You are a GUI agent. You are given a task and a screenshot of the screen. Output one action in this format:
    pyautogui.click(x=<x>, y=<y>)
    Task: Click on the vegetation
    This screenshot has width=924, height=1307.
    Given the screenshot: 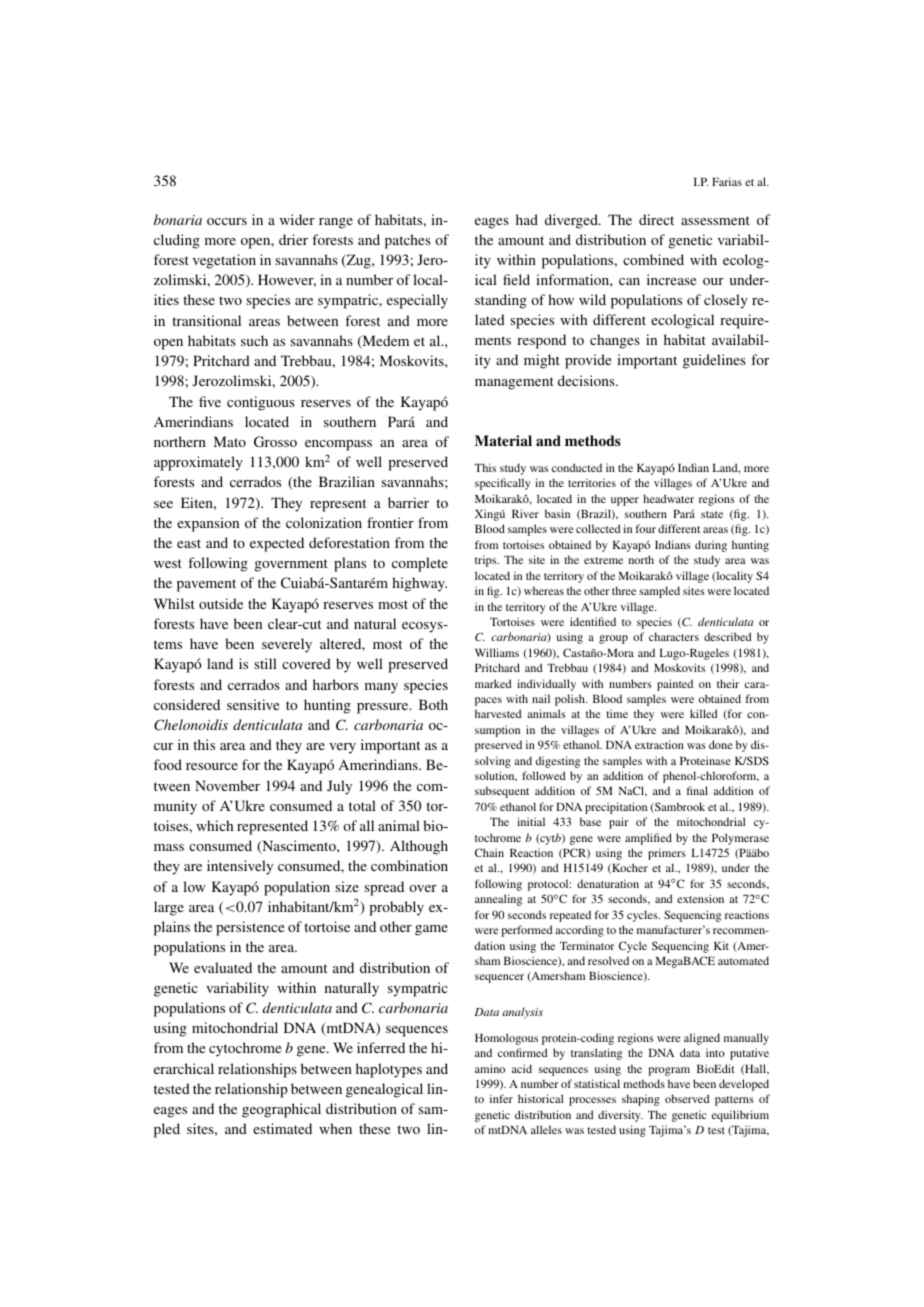 What is the action you would take?
    pyautogui.click(x=224, y=261)
